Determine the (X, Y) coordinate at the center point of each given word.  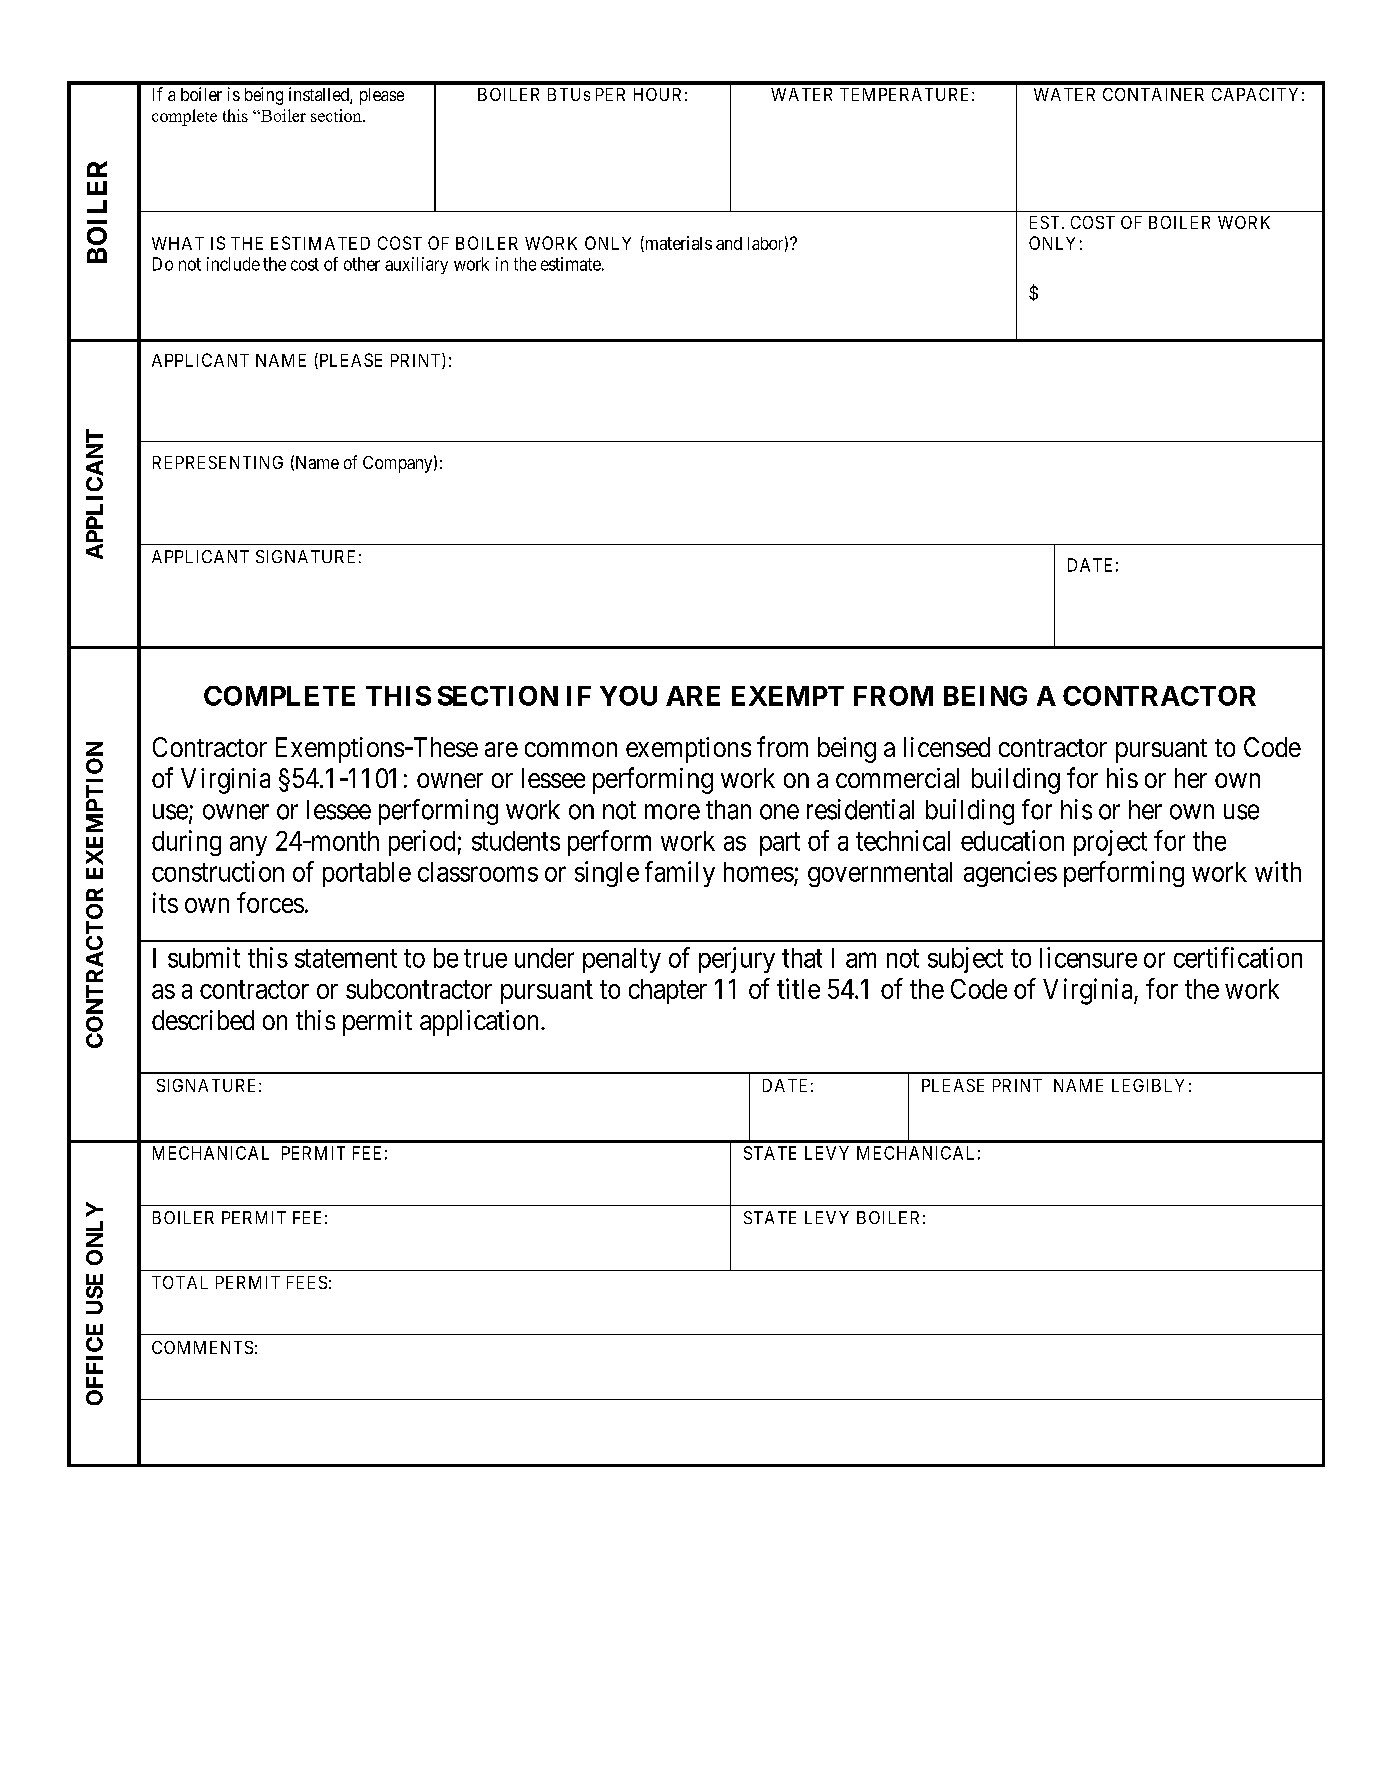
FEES (307, 1282)
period (422, 843)
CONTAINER (1153, 94)
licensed (947, 747)
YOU (628, 696)
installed (320, 95)
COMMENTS (202, 1347)
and (729, 243)
